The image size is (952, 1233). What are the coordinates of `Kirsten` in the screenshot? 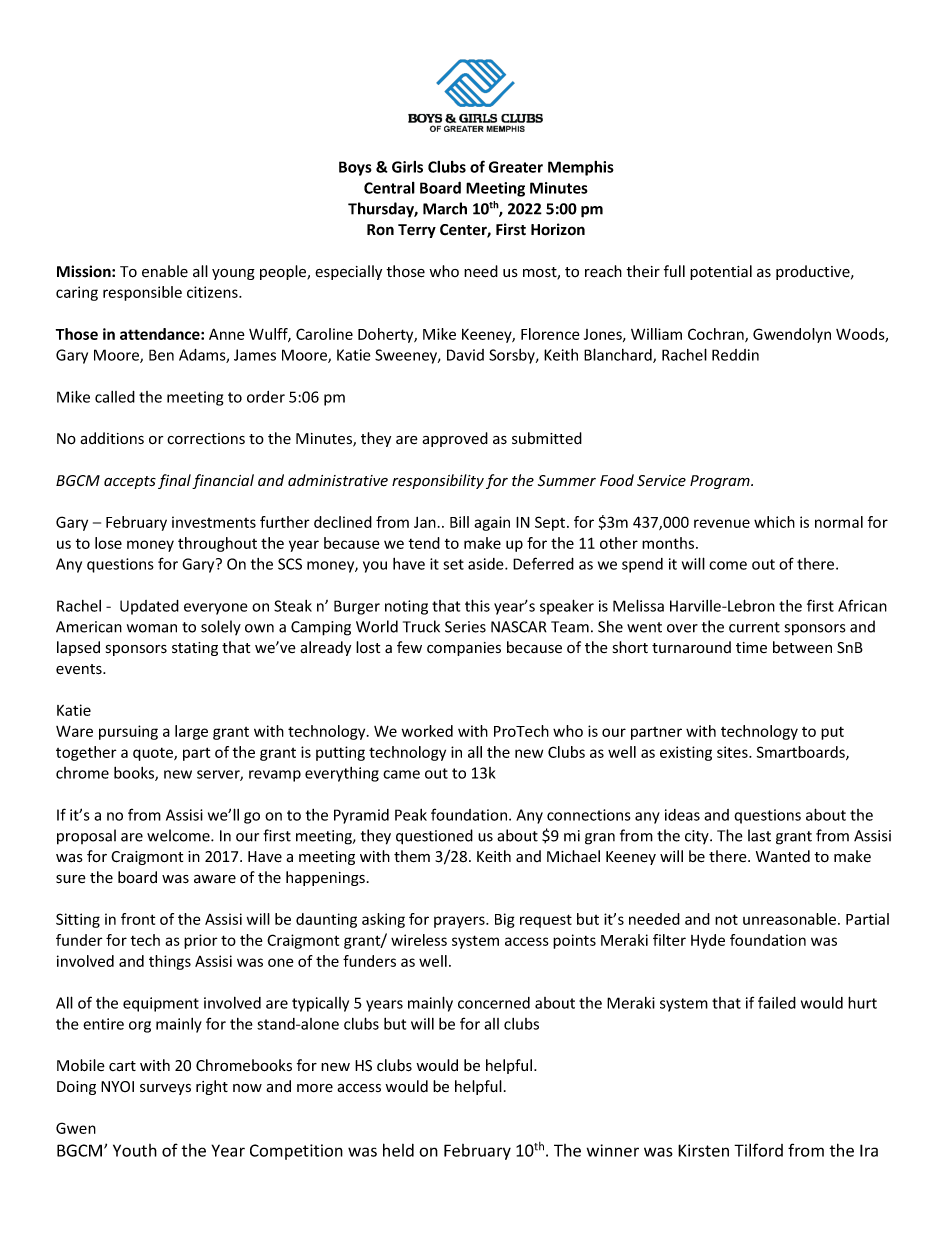 It's located at (703, 1150).
